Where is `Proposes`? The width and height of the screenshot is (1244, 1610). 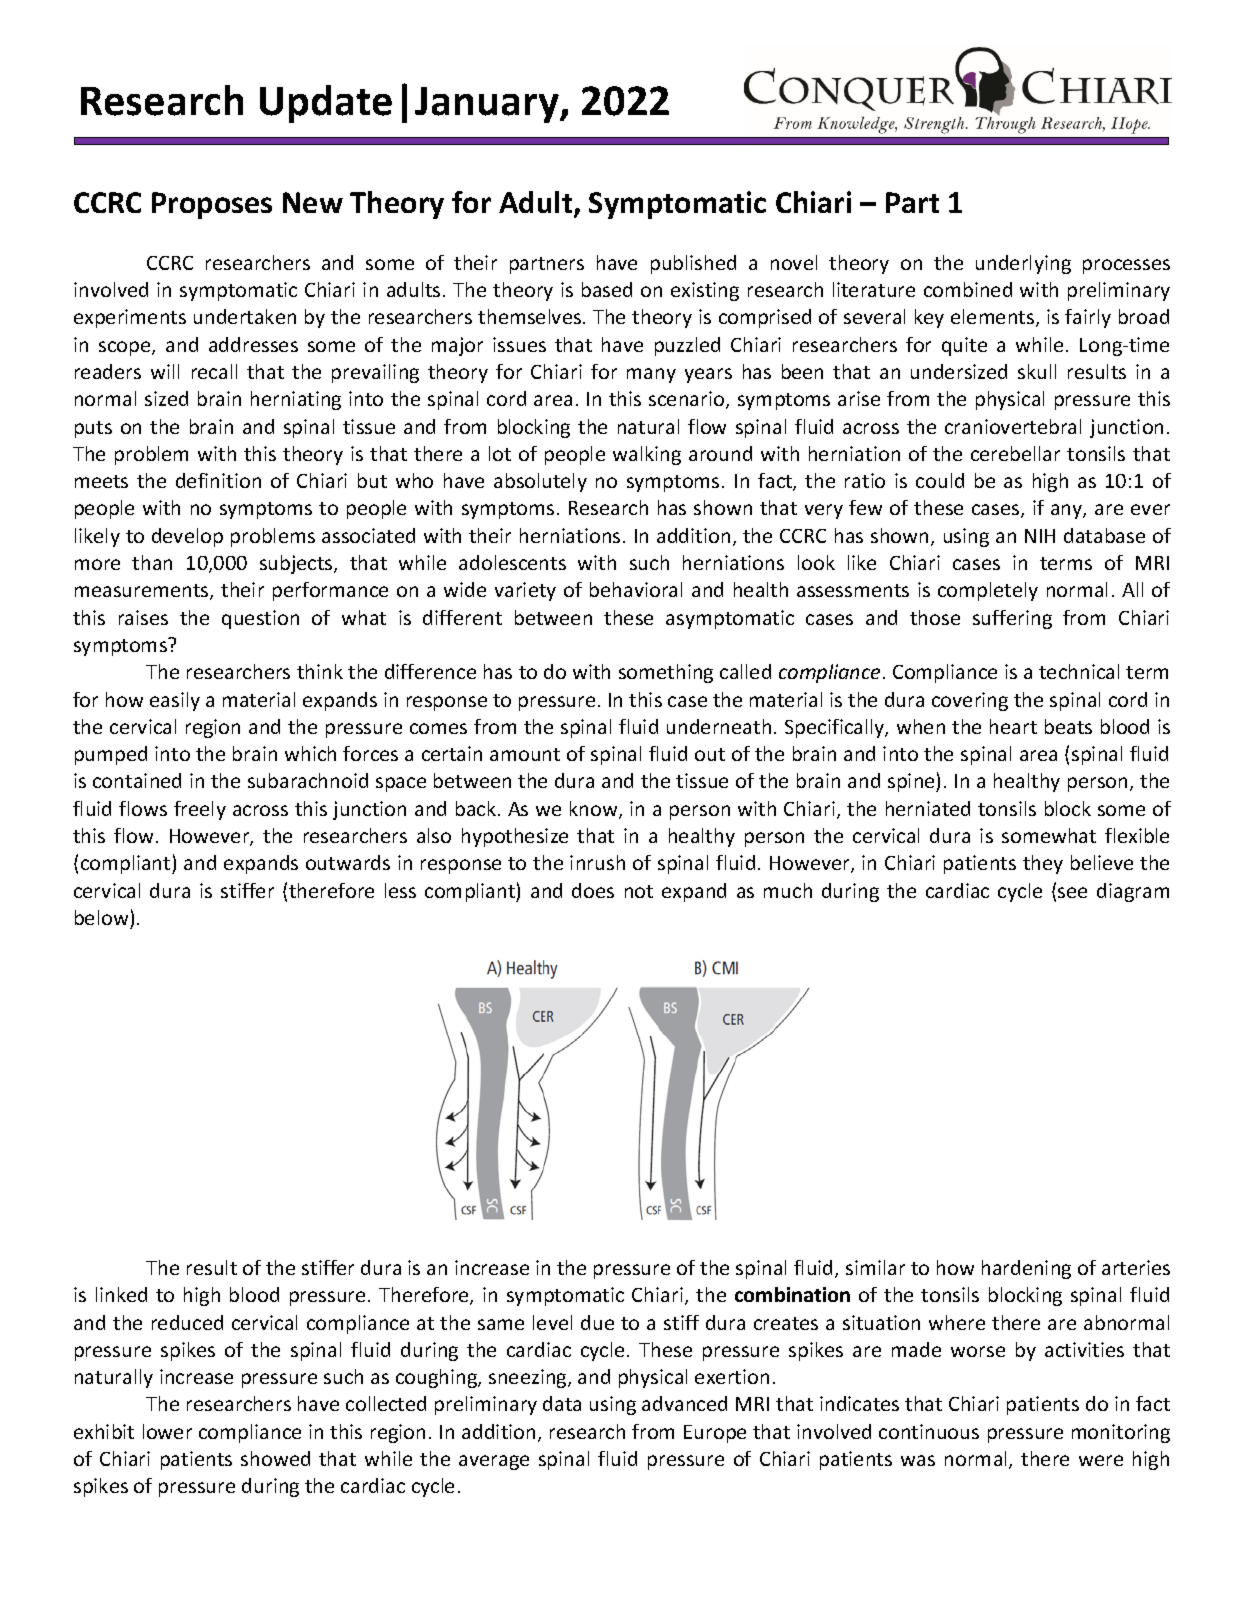 Proposes is located at coordinates (212, 205).
